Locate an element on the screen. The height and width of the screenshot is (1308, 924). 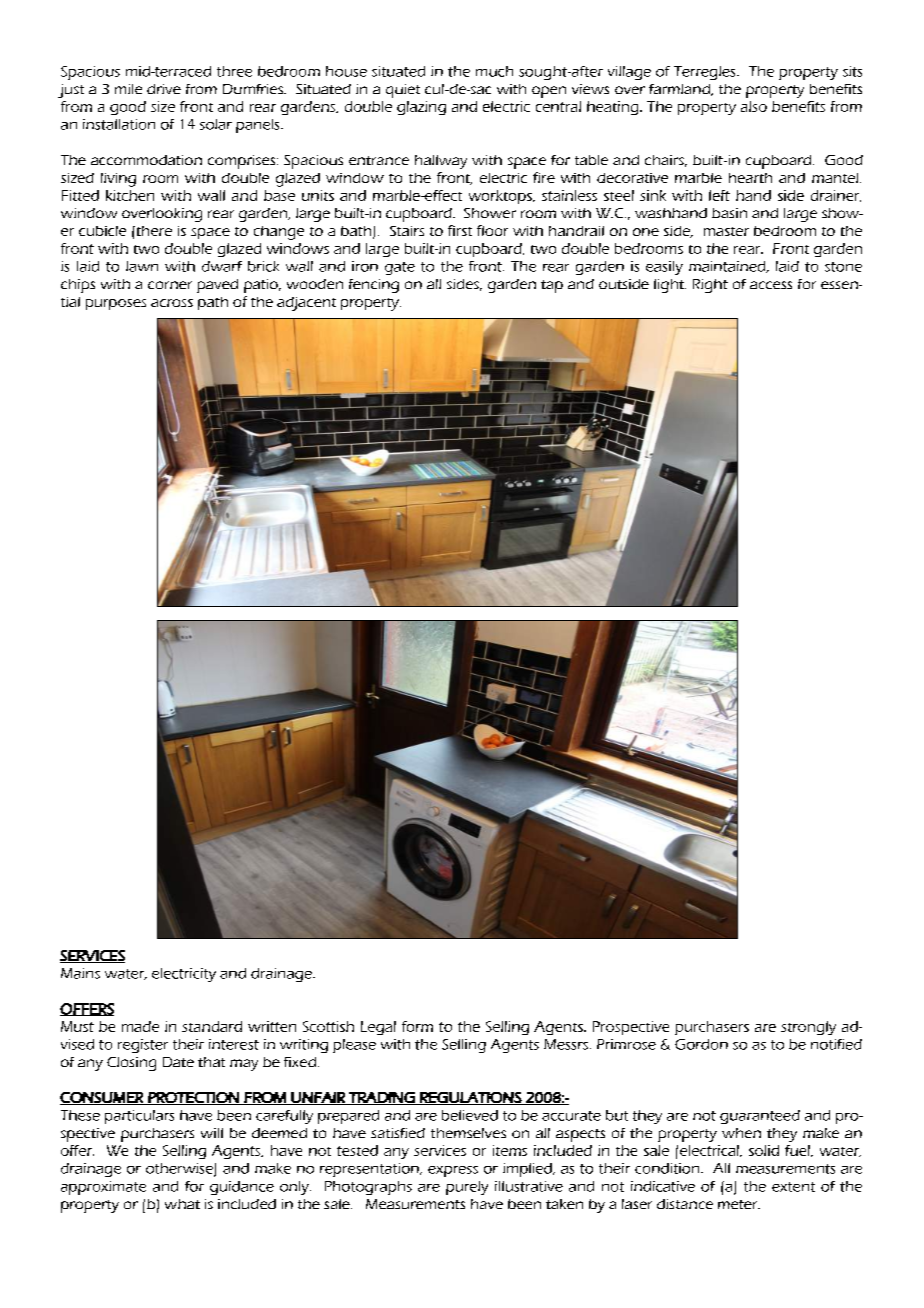
access is located at coordinates (771, 285).
